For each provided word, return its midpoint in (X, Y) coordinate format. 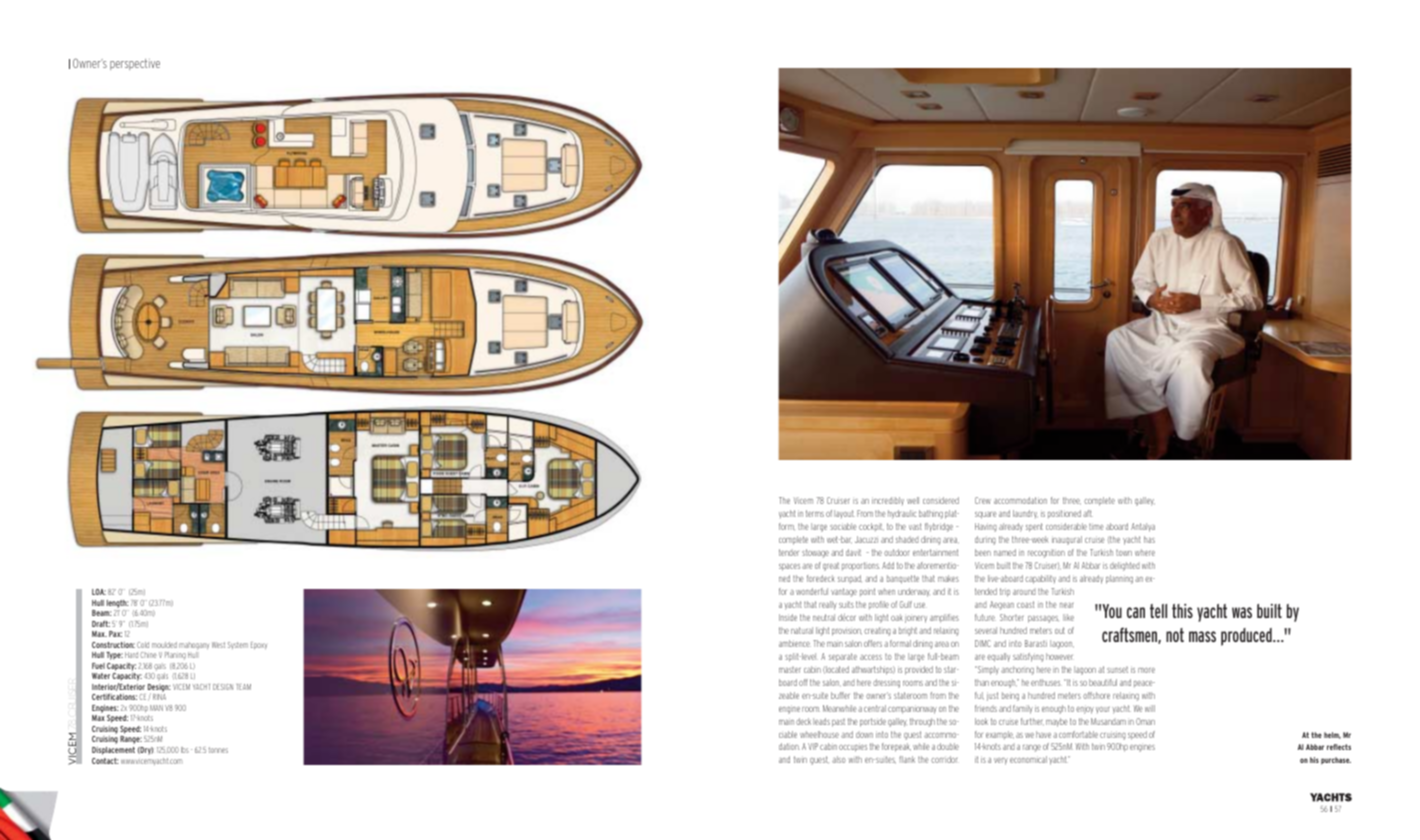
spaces (789, 567)
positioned (1064, 514)
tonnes (218, 750)
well (913, 500)
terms (815, 513)
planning (1119, 579)
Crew (983, 500)
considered (941, 500)
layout (844, 514)
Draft (101, 623)
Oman (1145, 721)
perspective (135, 64)
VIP (813, 746)
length (118, 604)
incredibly (888, 501)
